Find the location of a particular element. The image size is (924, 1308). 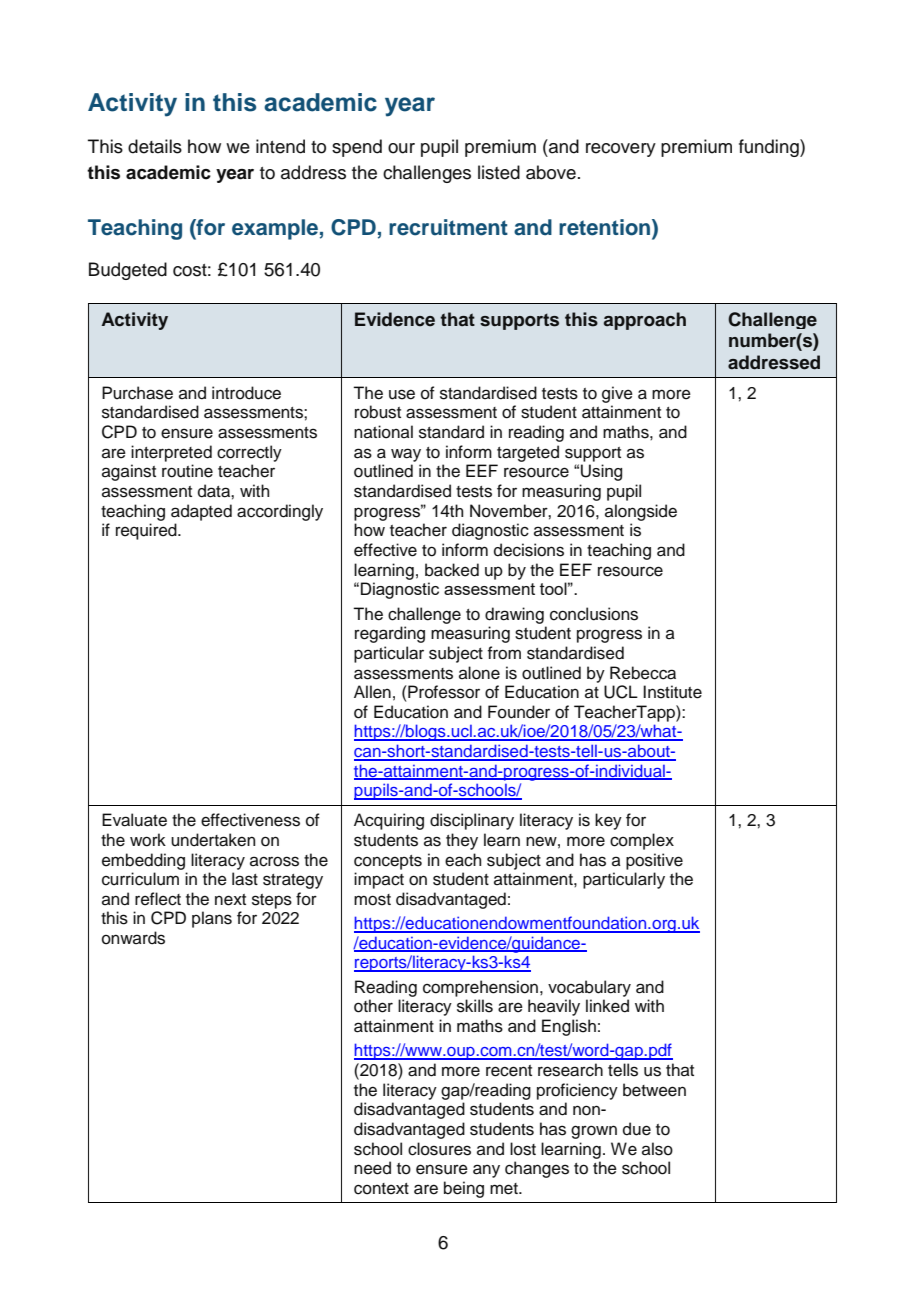

comprehension is located at coordinates (480, 988).
